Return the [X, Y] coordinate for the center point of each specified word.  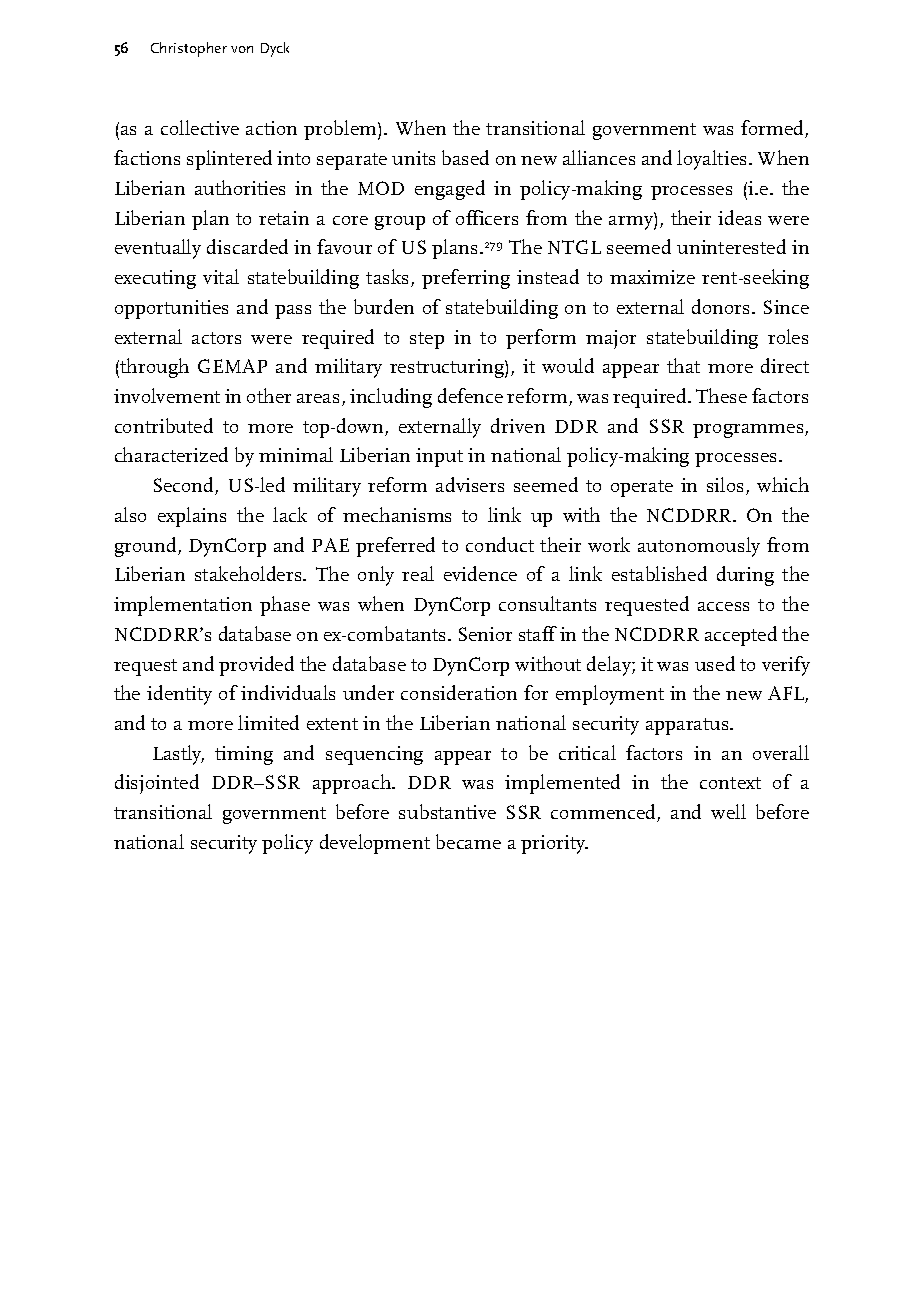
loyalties [711, 160]
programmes [749, 431]
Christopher [189, 49]
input [439, 457]
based [465, 157]
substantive [447, 811]
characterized [171, 454]
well [728, 811]
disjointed [157, 784]
